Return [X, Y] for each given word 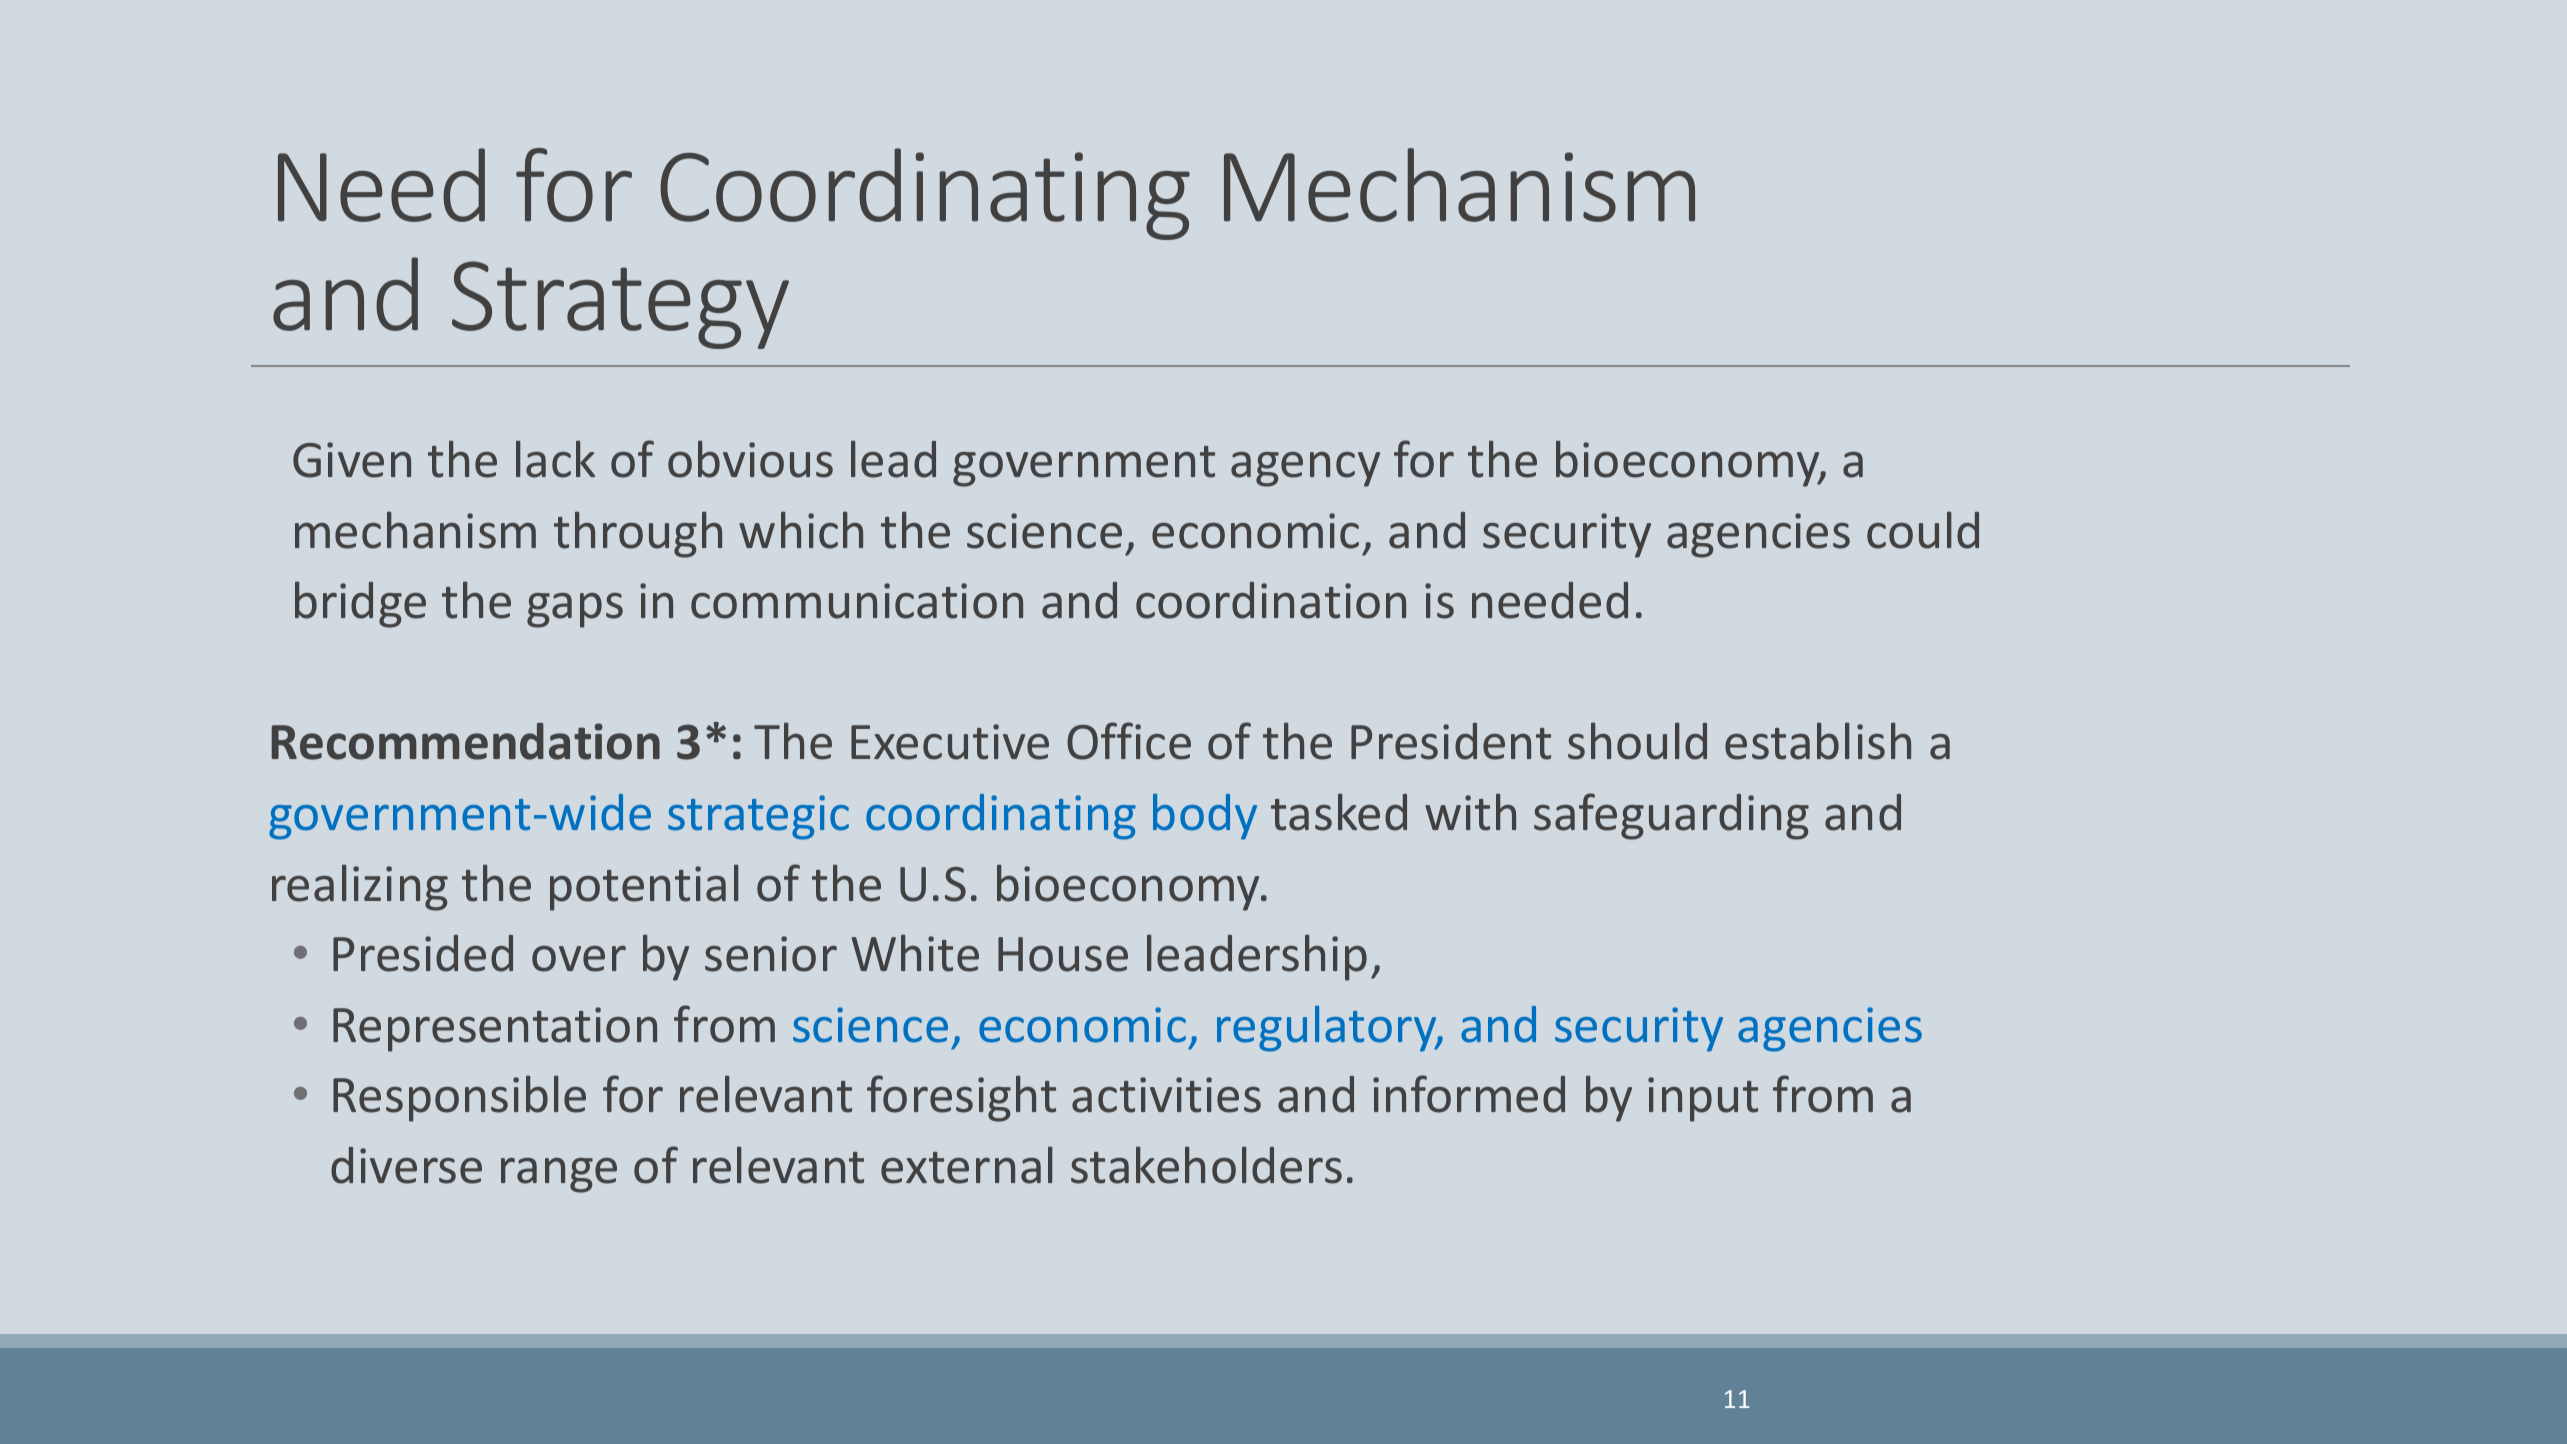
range [559, 1175]
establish [1818, 741]
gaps [575, 610]
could [1923, 530]
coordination [1271, 600]
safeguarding [1671, 816]
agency [1305, 469]
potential [644, 887]
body [1205, 817]
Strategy [620, 305]
